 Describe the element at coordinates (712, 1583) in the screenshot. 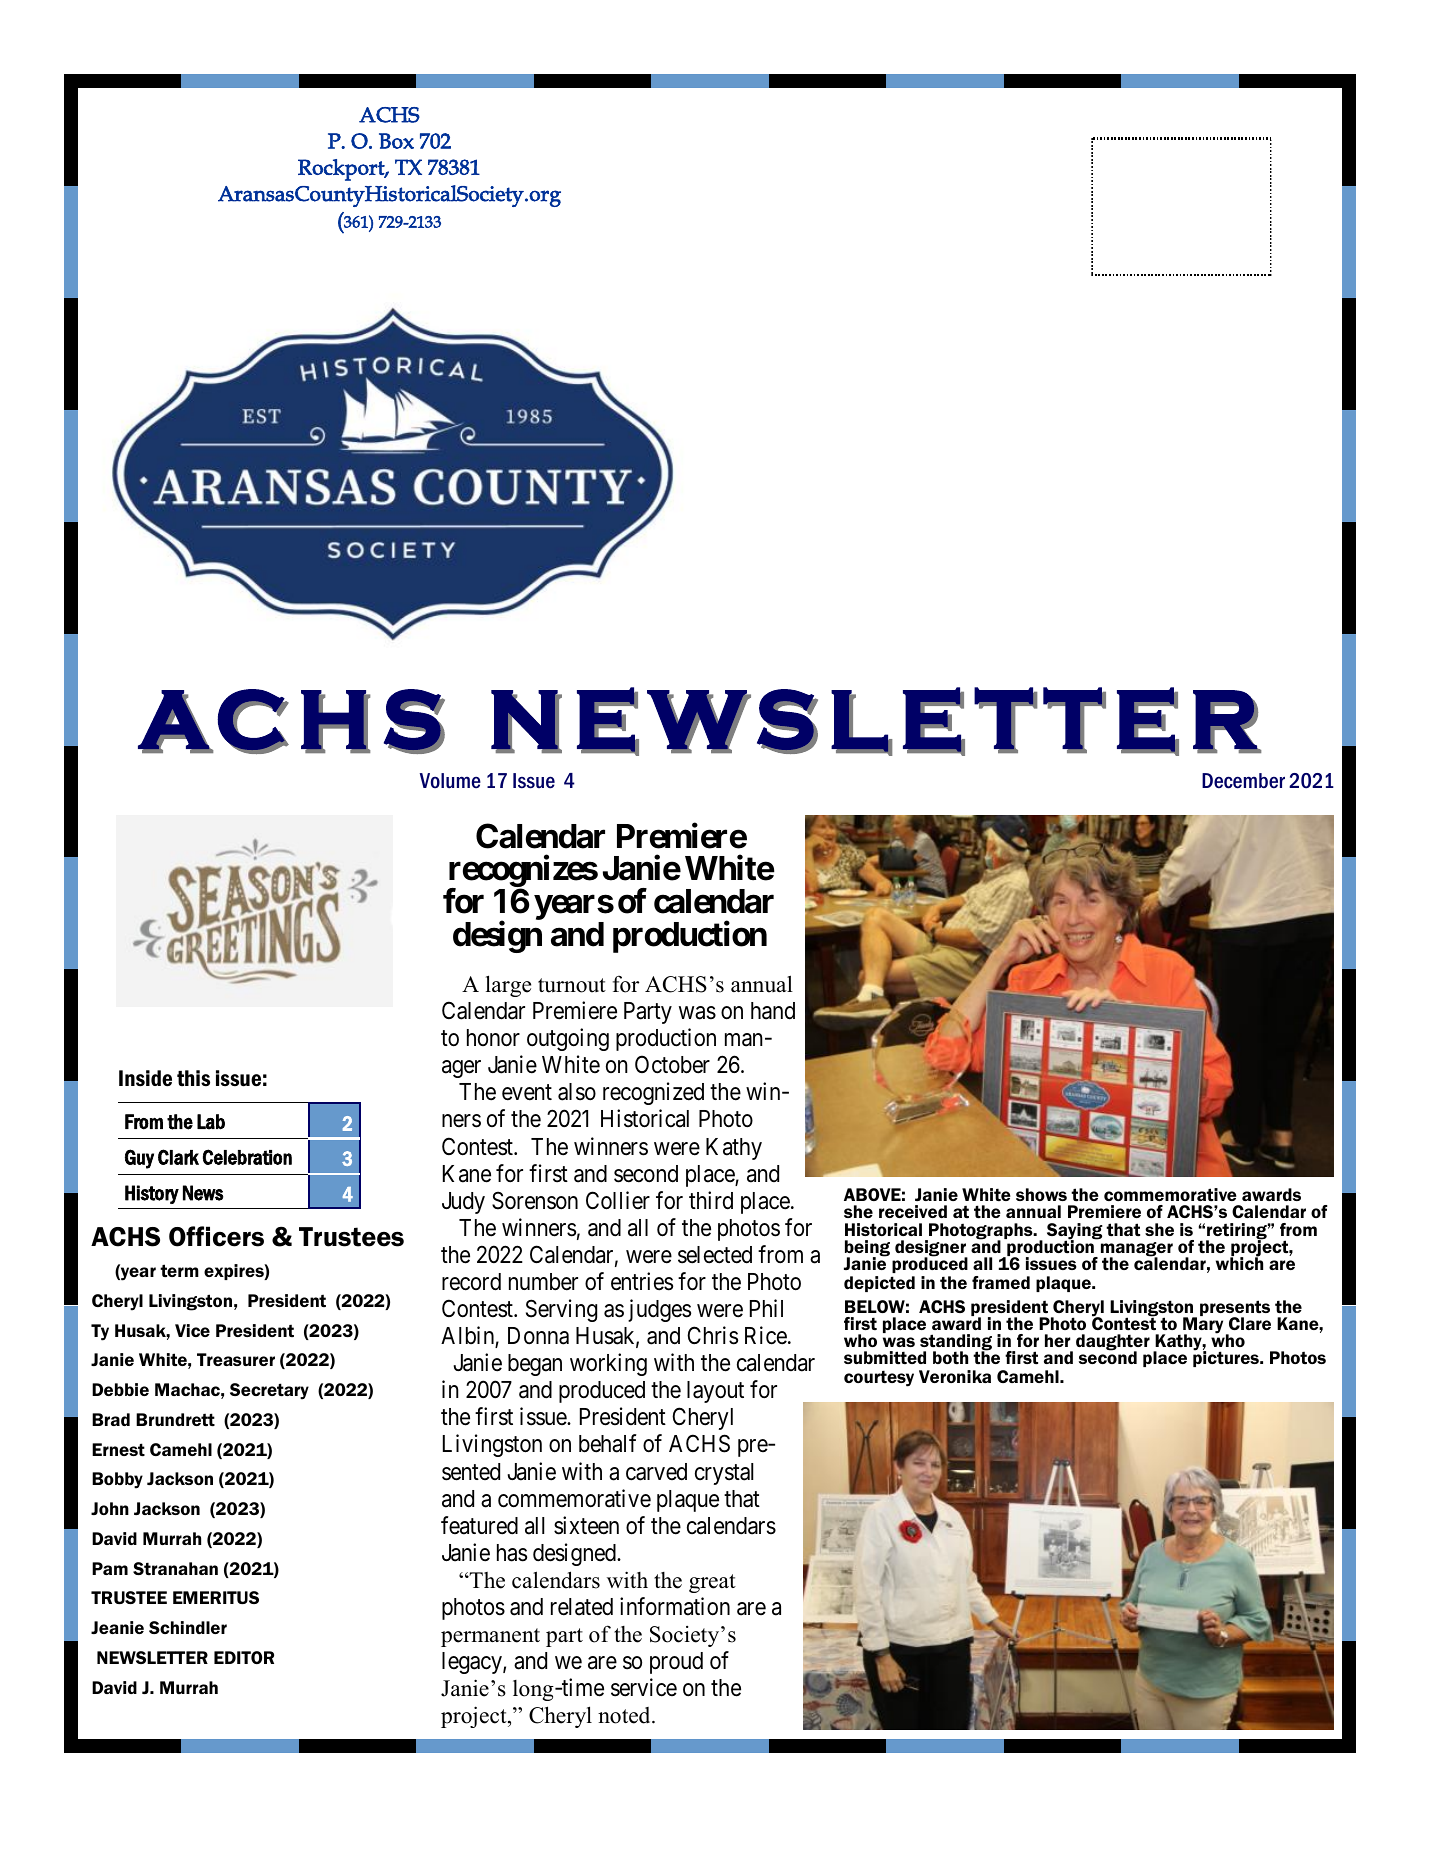

I see `great` at that location.
